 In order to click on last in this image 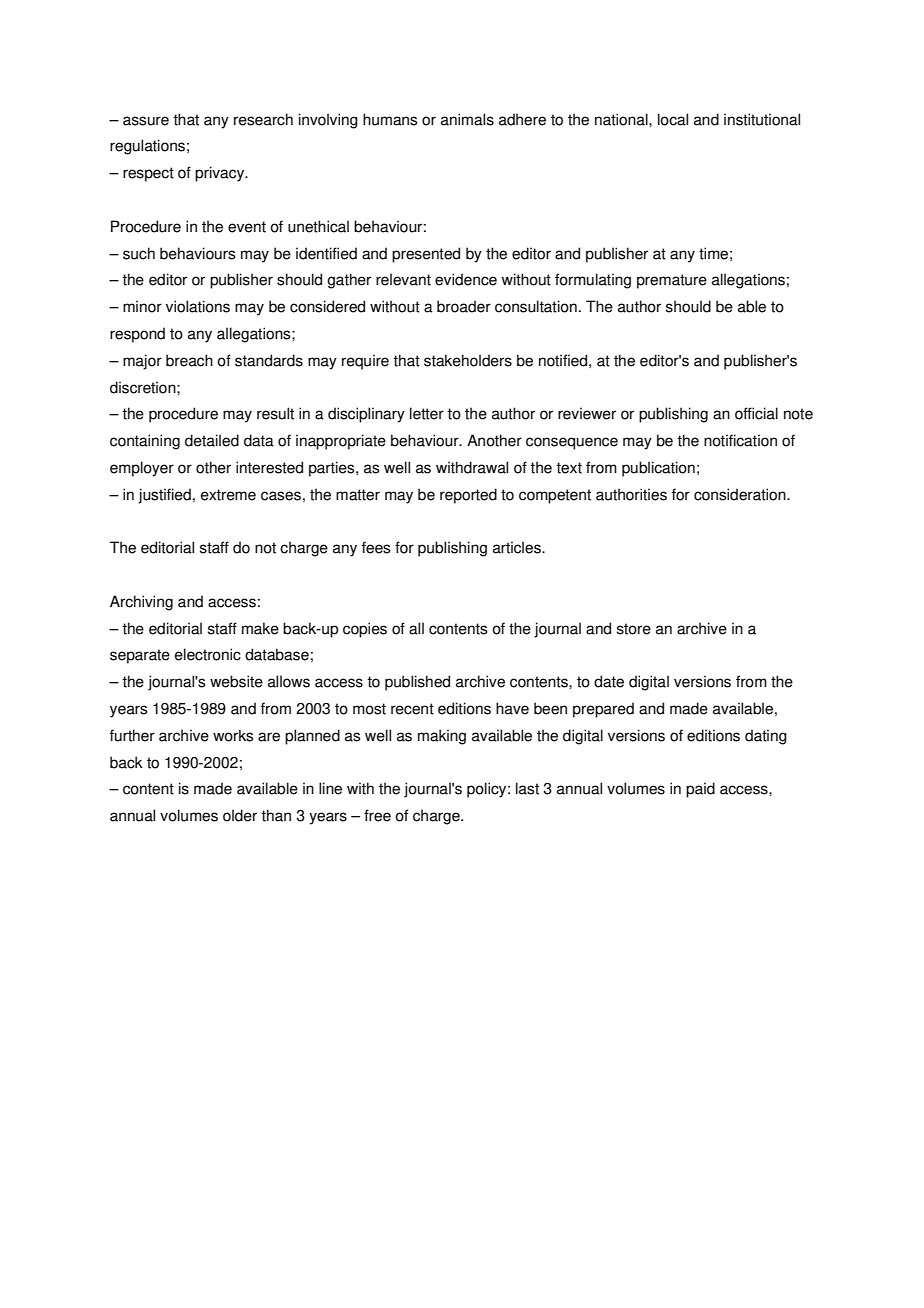, I will do `click(527, 788)`.
